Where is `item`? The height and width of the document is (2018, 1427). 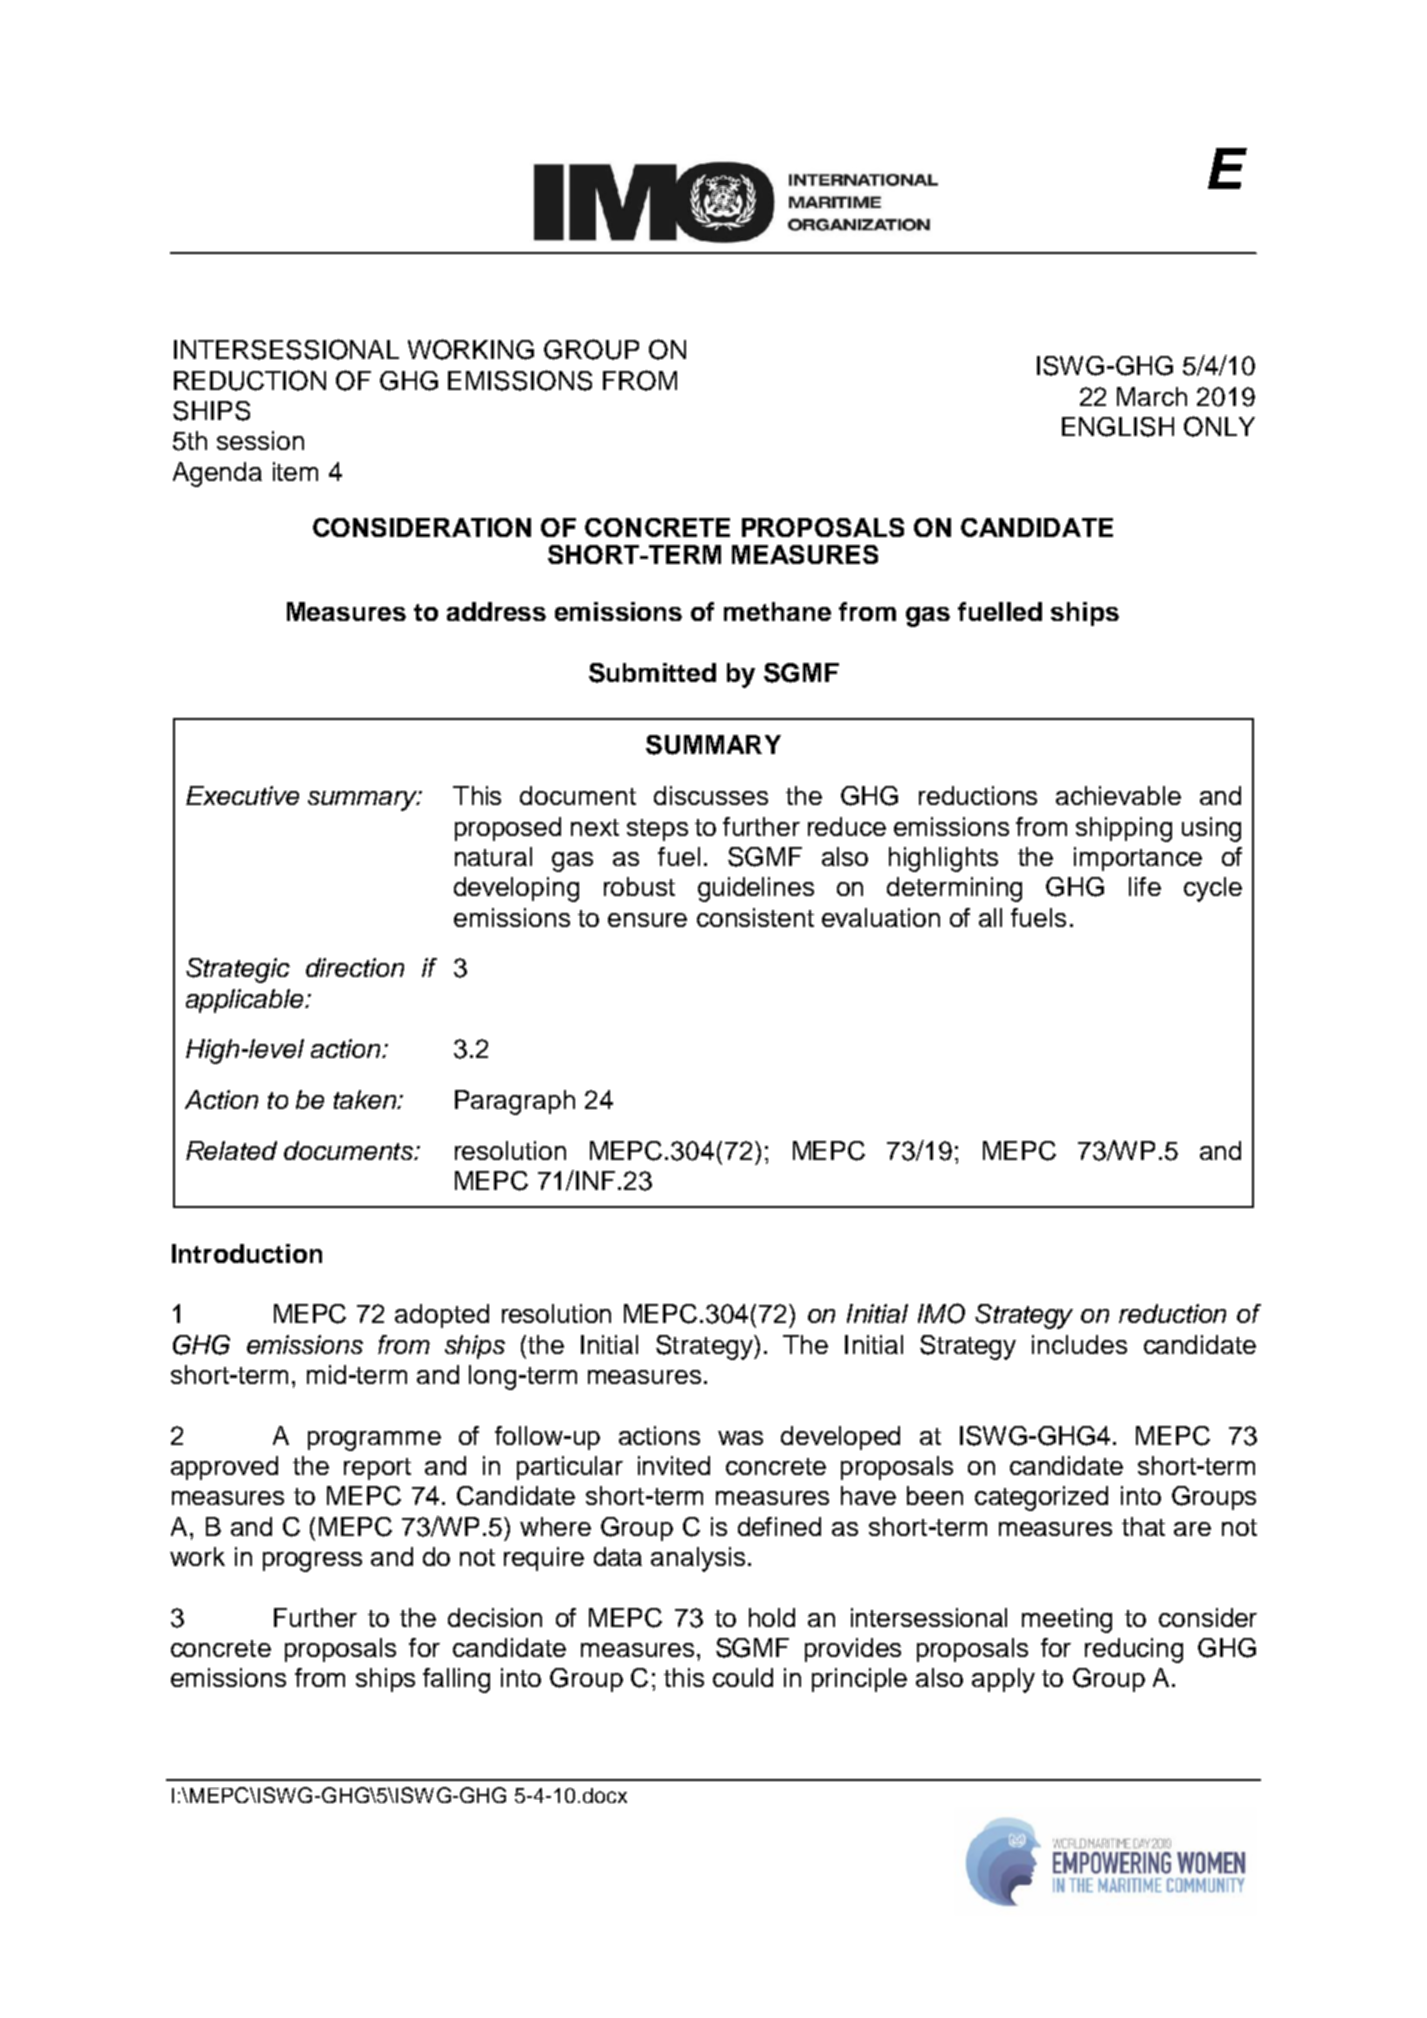 item is located at coordinates (295, 471).
